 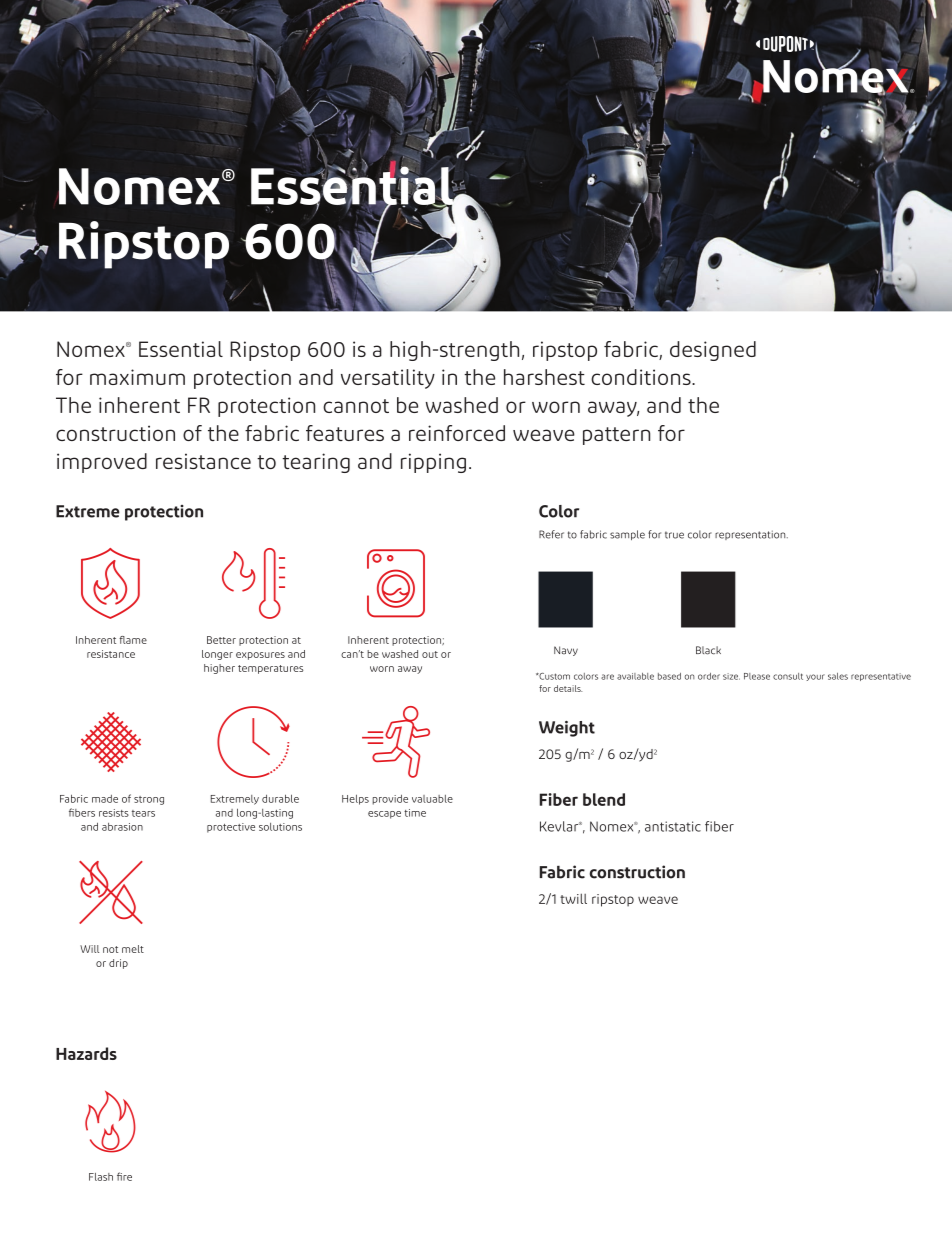 I want to click on Refer, so click(x=551, y=534).
